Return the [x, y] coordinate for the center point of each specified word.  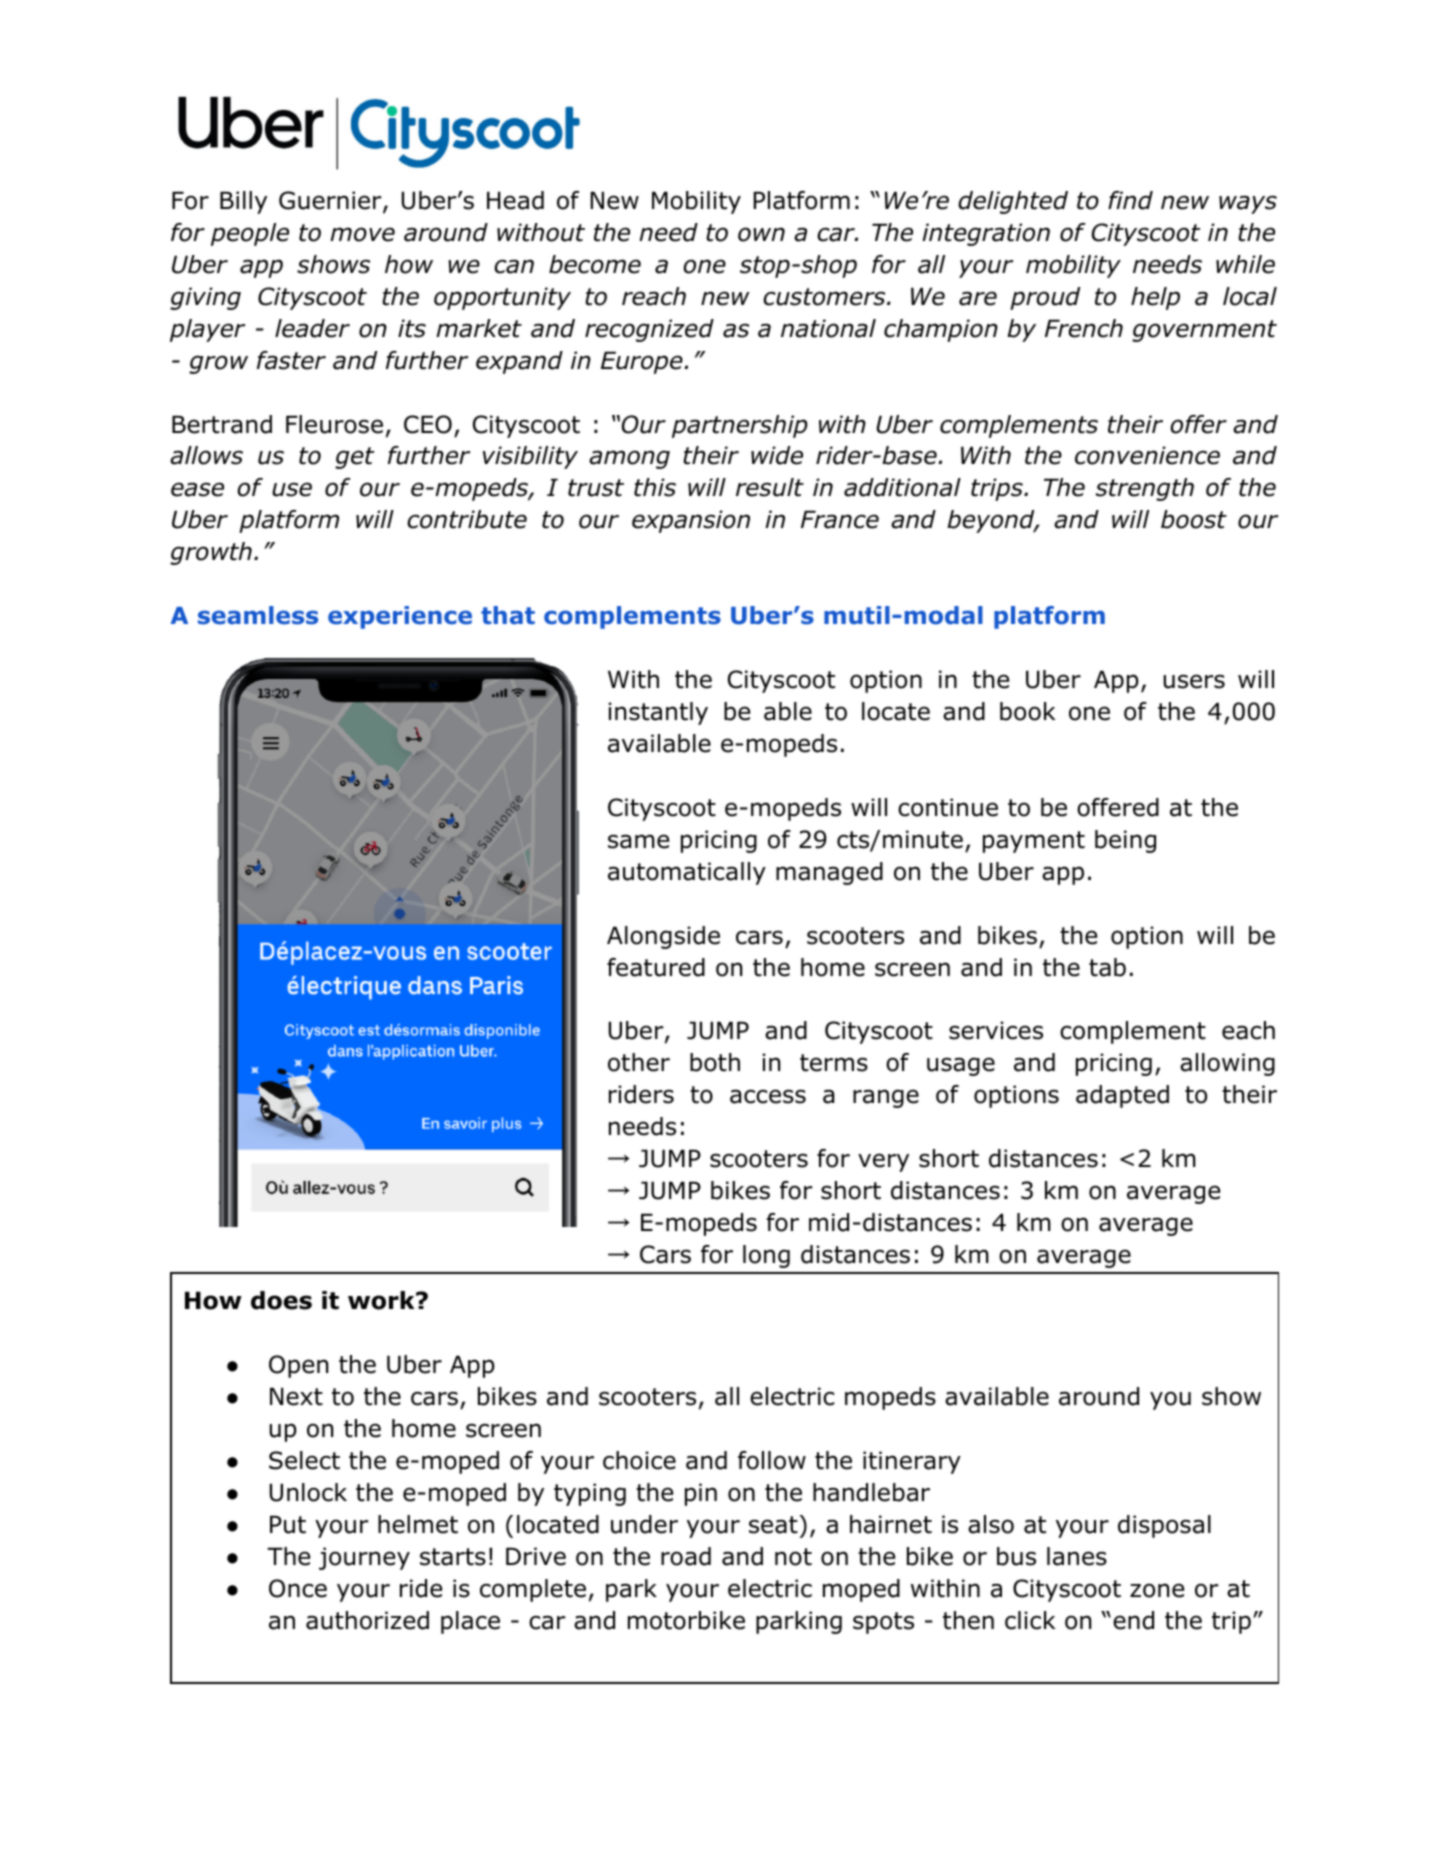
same [638, 841]
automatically [687, 873]
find [1130, 200]
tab [1107, 967]
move [362, 234]
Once [298, 1588]
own [761, 234]
